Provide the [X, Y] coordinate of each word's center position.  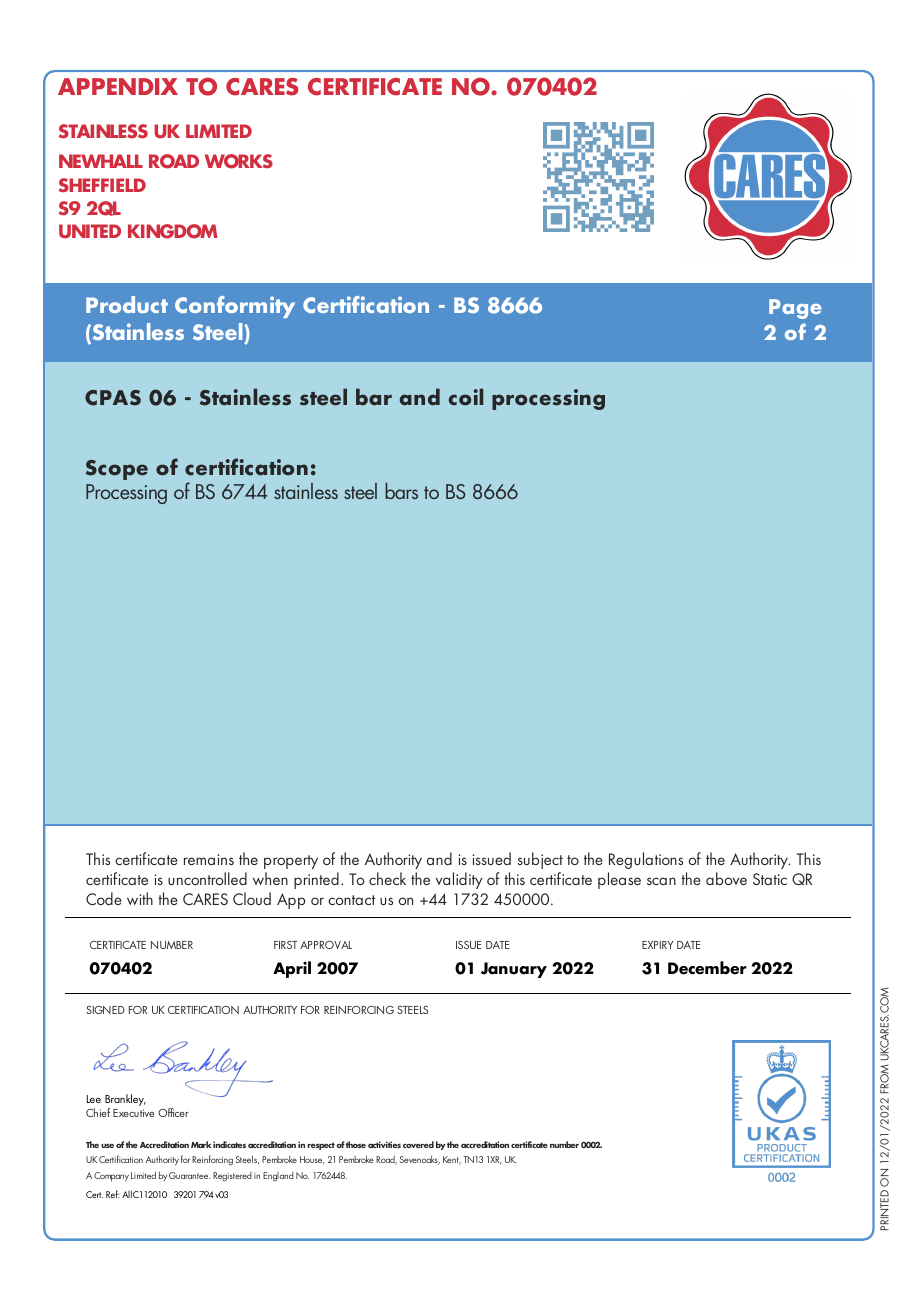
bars [401, 491]
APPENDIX [118, 86]
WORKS [239, 161]
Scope [117, 470]
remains [209, 859]
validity [459, 880]
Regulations [646, 860]
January [514, 970]
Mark [201, 1144]
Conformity [235, 307]
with [140, 898]
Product [127, 304]
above [726, 878]
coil [466, 397]
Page [795, 309]
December [707, 968]
